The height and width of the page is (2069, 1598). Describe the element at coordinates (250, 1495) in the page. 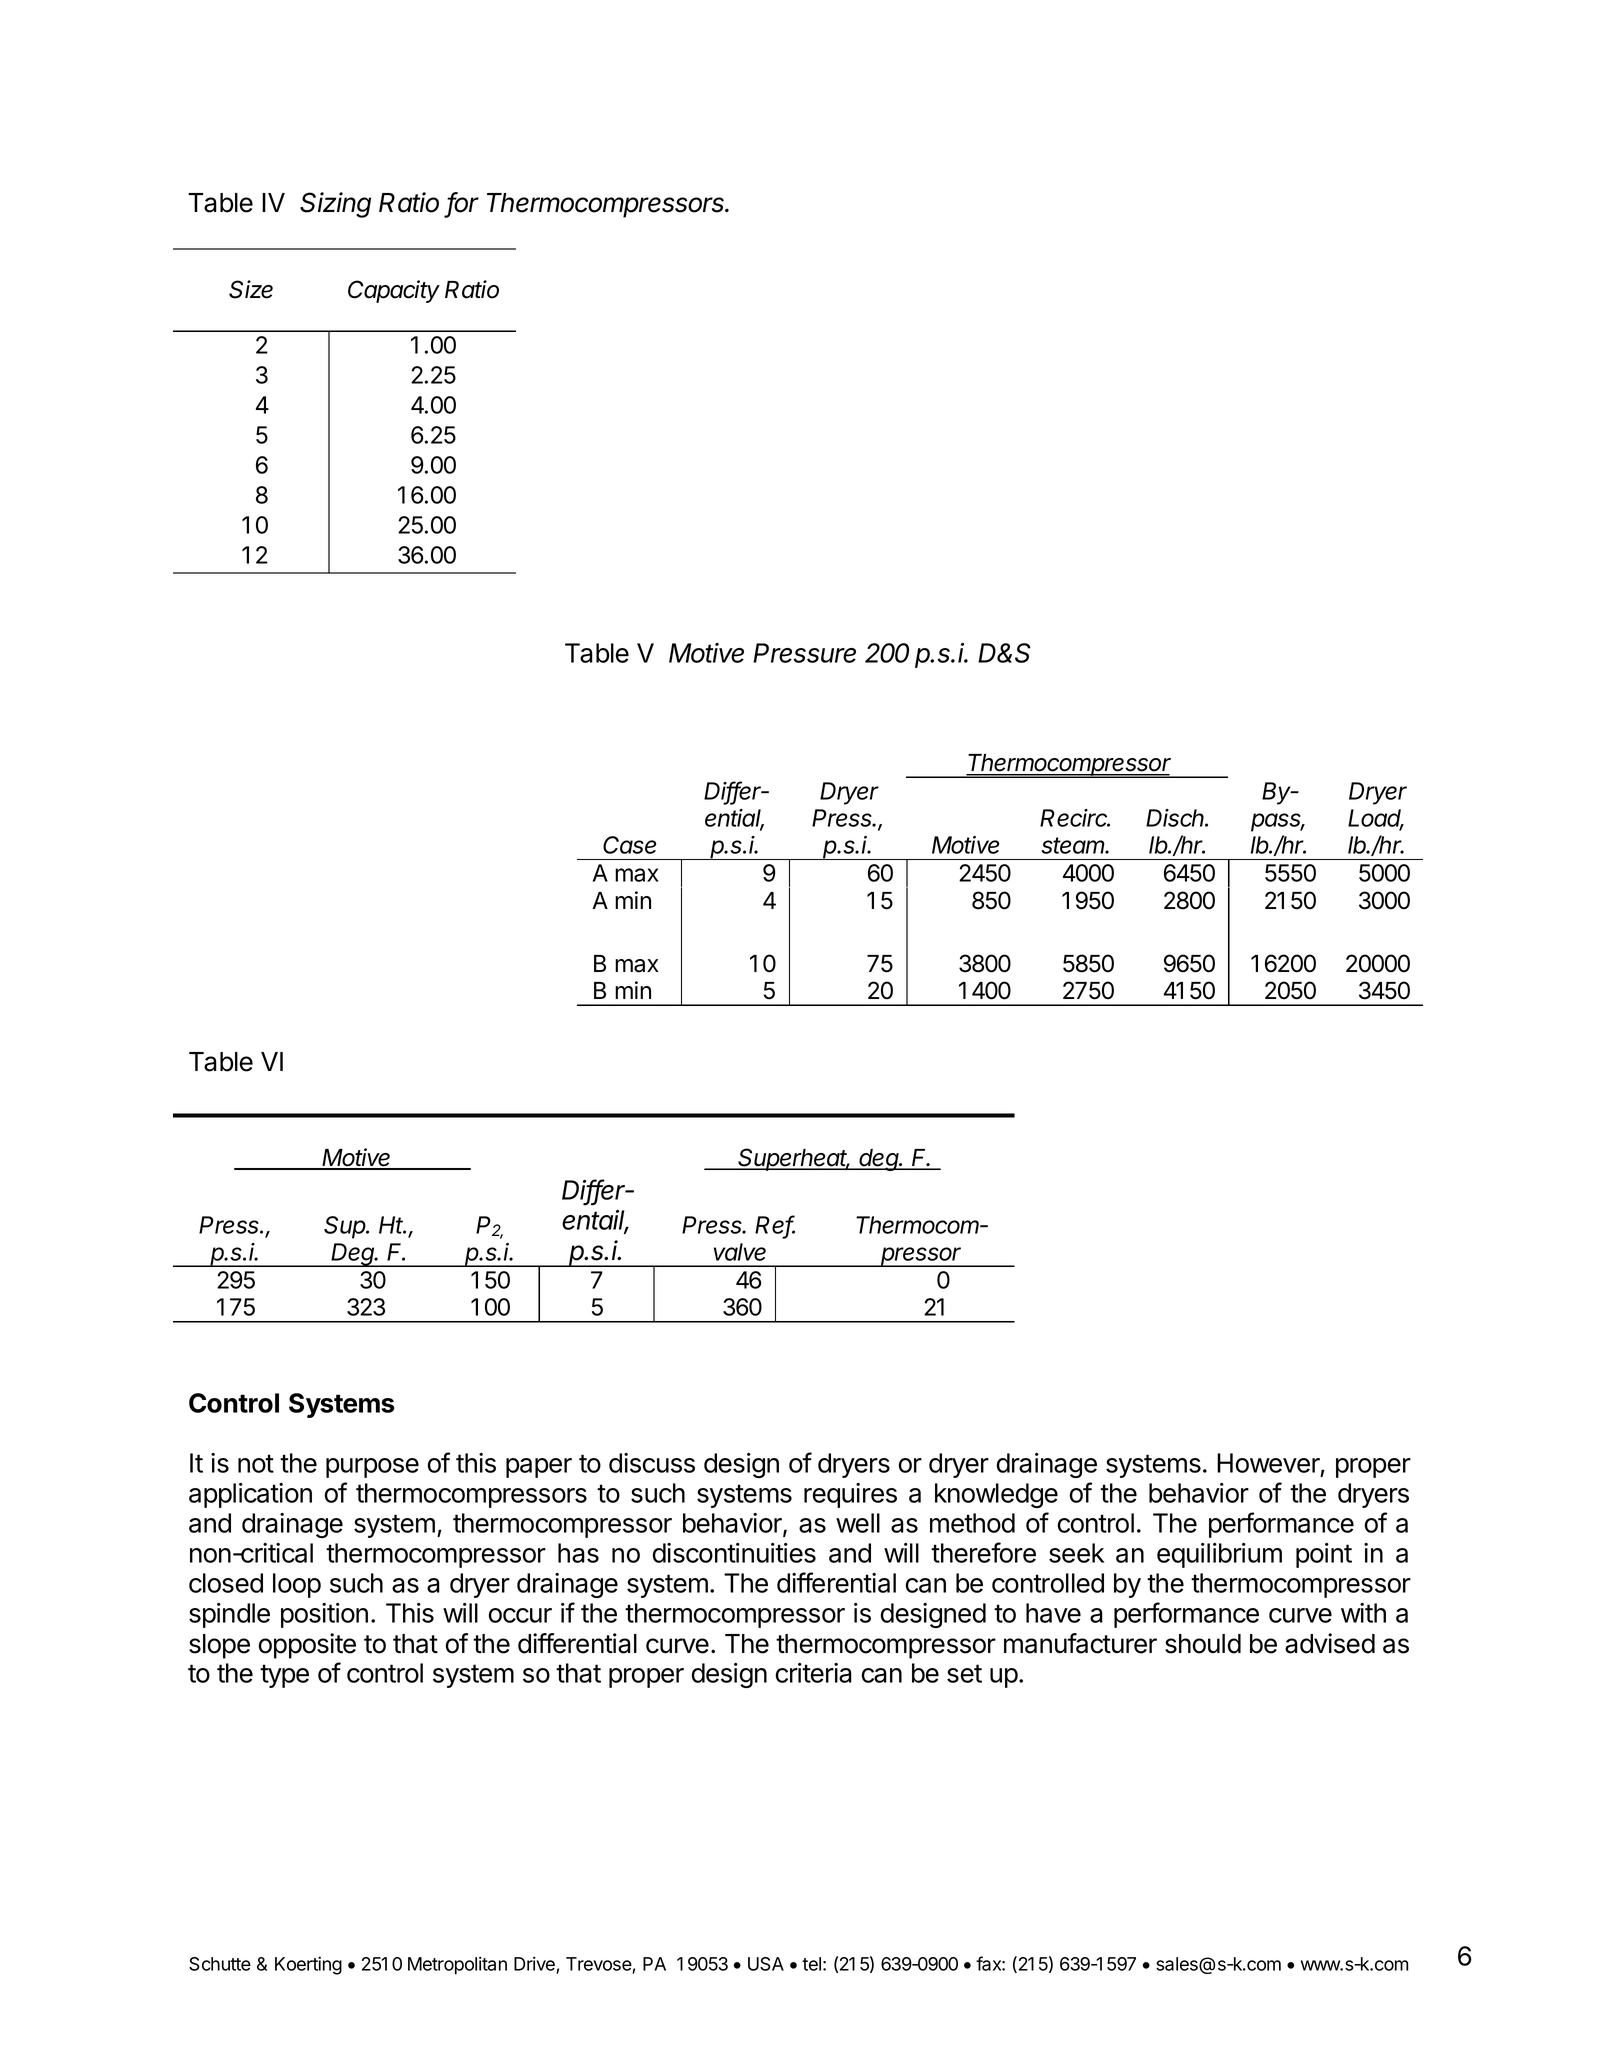

I see `application` at that location.
